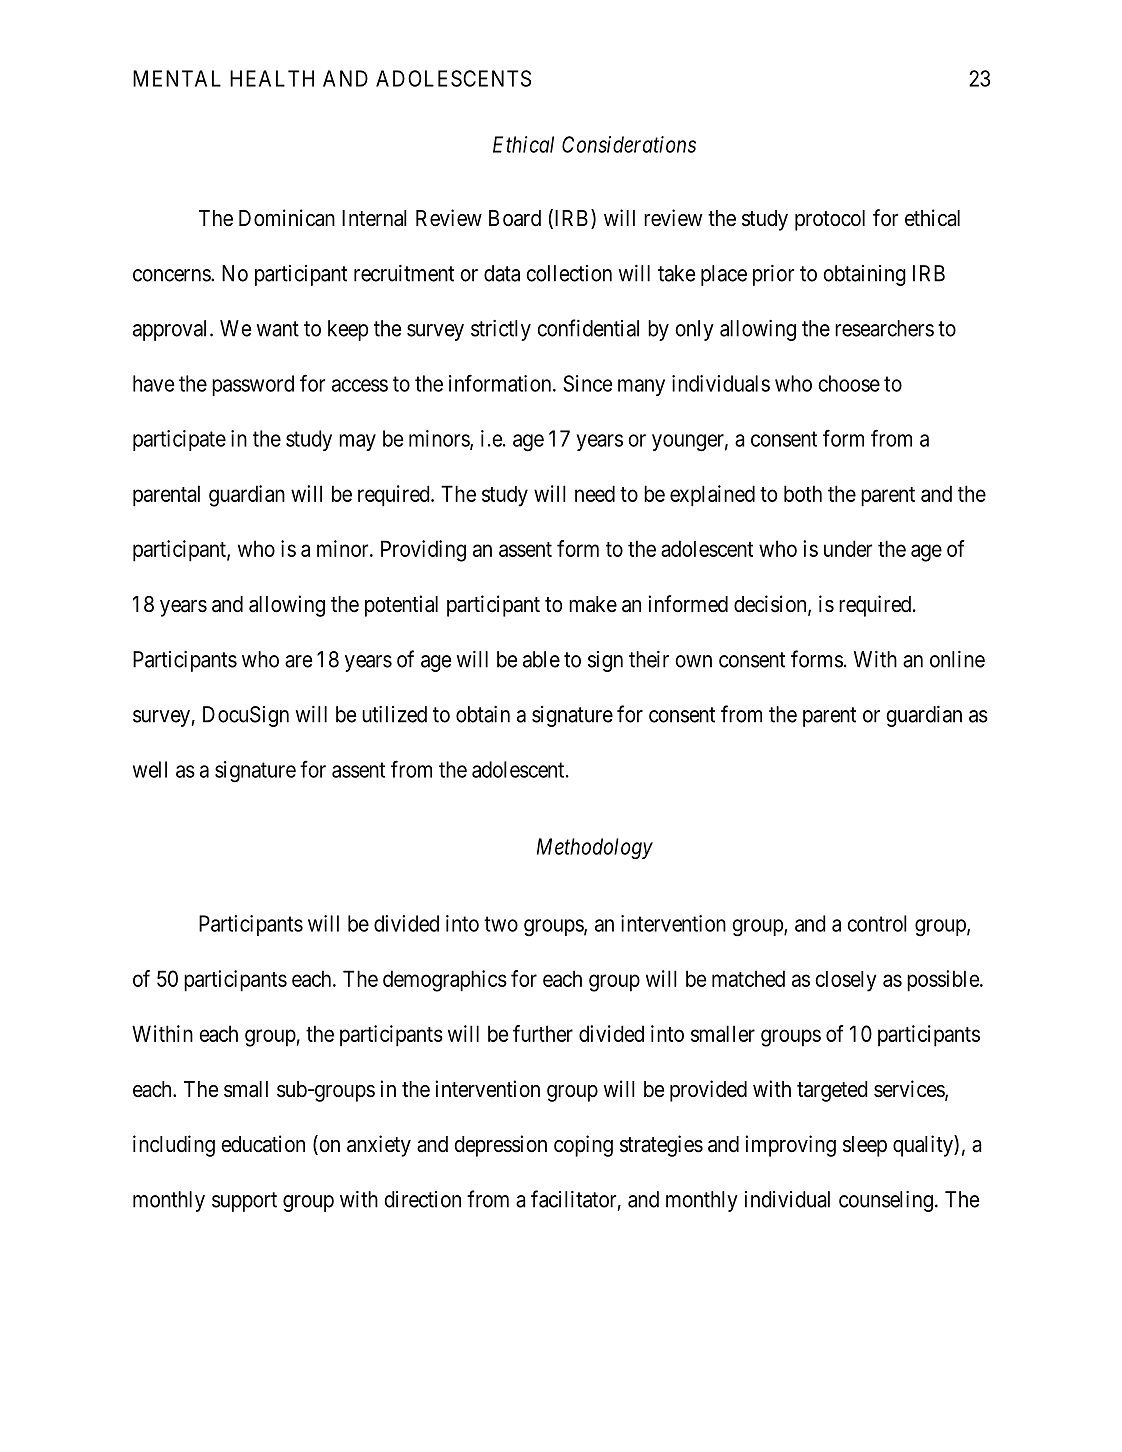 The image size is (1122, 1452). What do you see at coordinates (272, 78) in the screenshot?
I see `HEALTH` at bounding box center [272, 78].
